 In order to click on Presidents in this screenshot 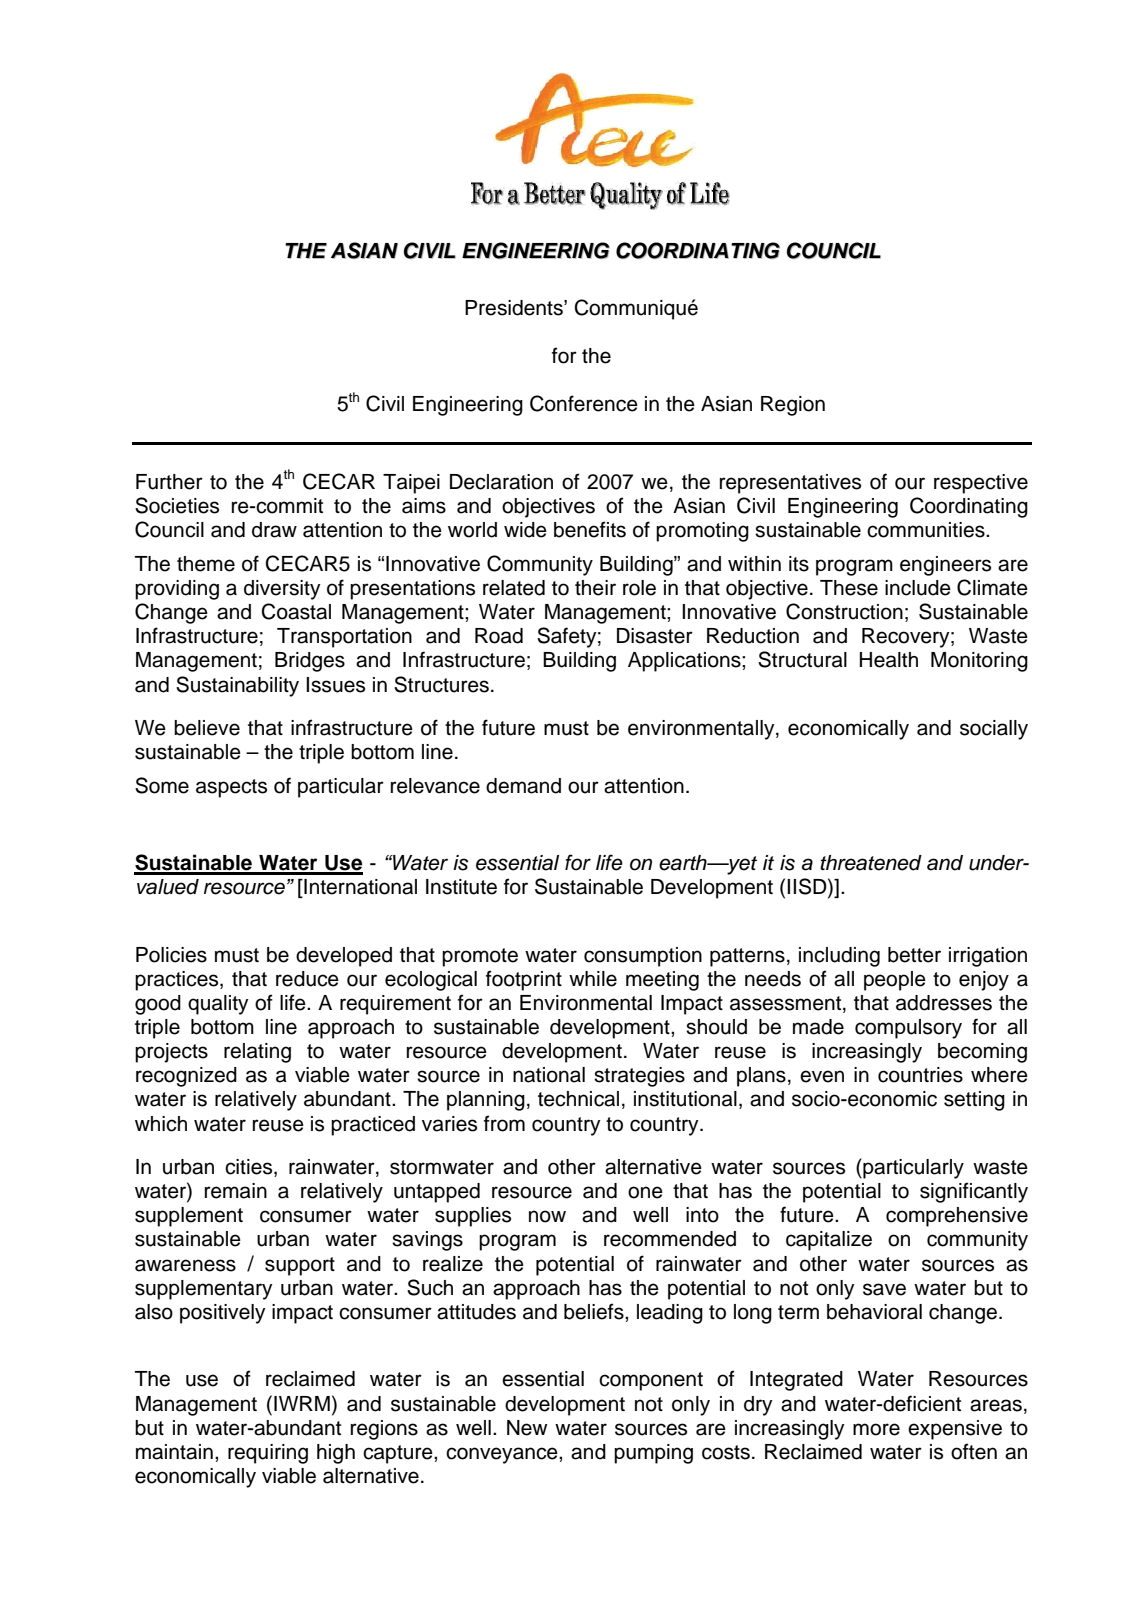, I will do `click(515, 308)`.
